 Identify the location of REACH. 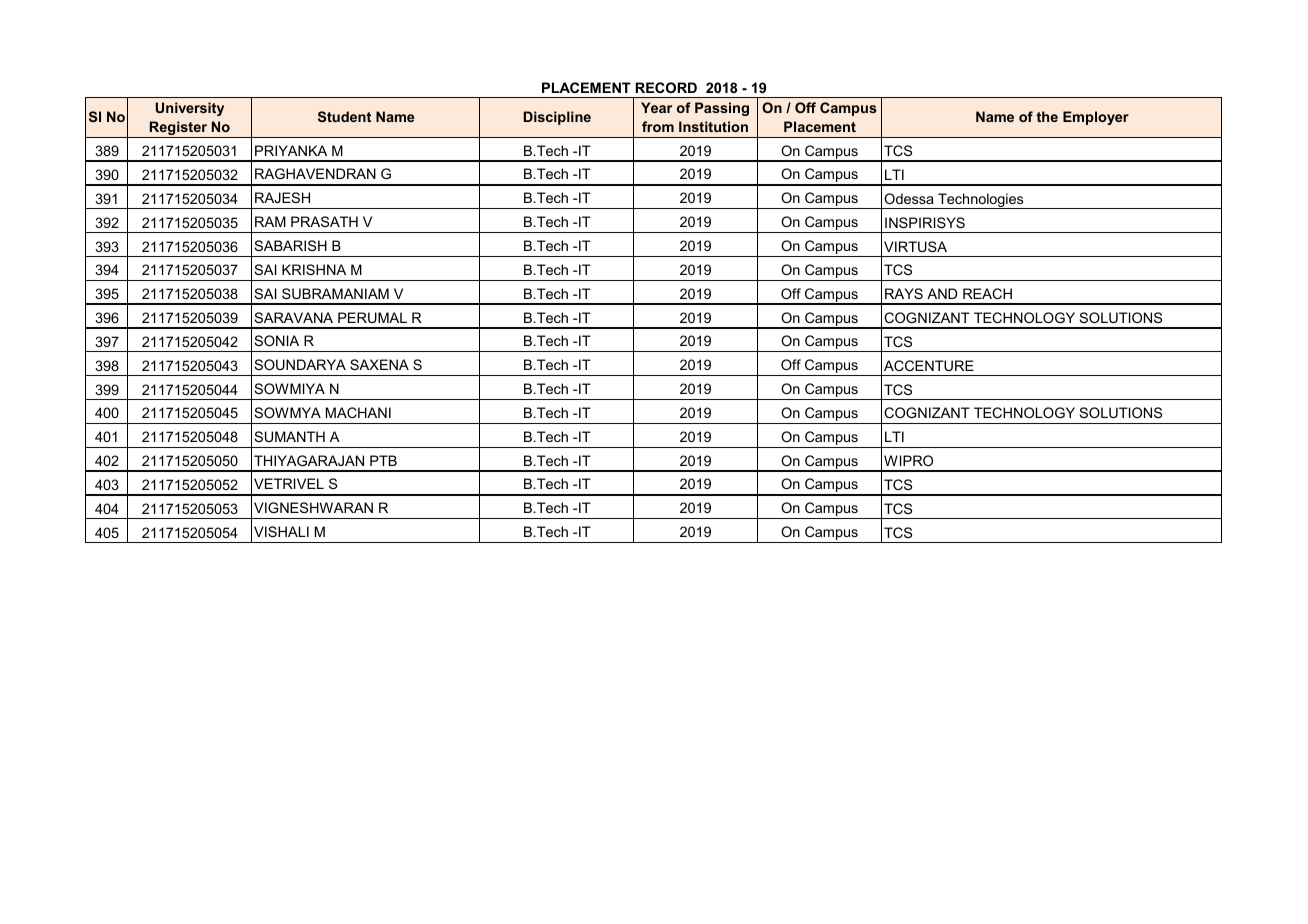
(987, 293).
